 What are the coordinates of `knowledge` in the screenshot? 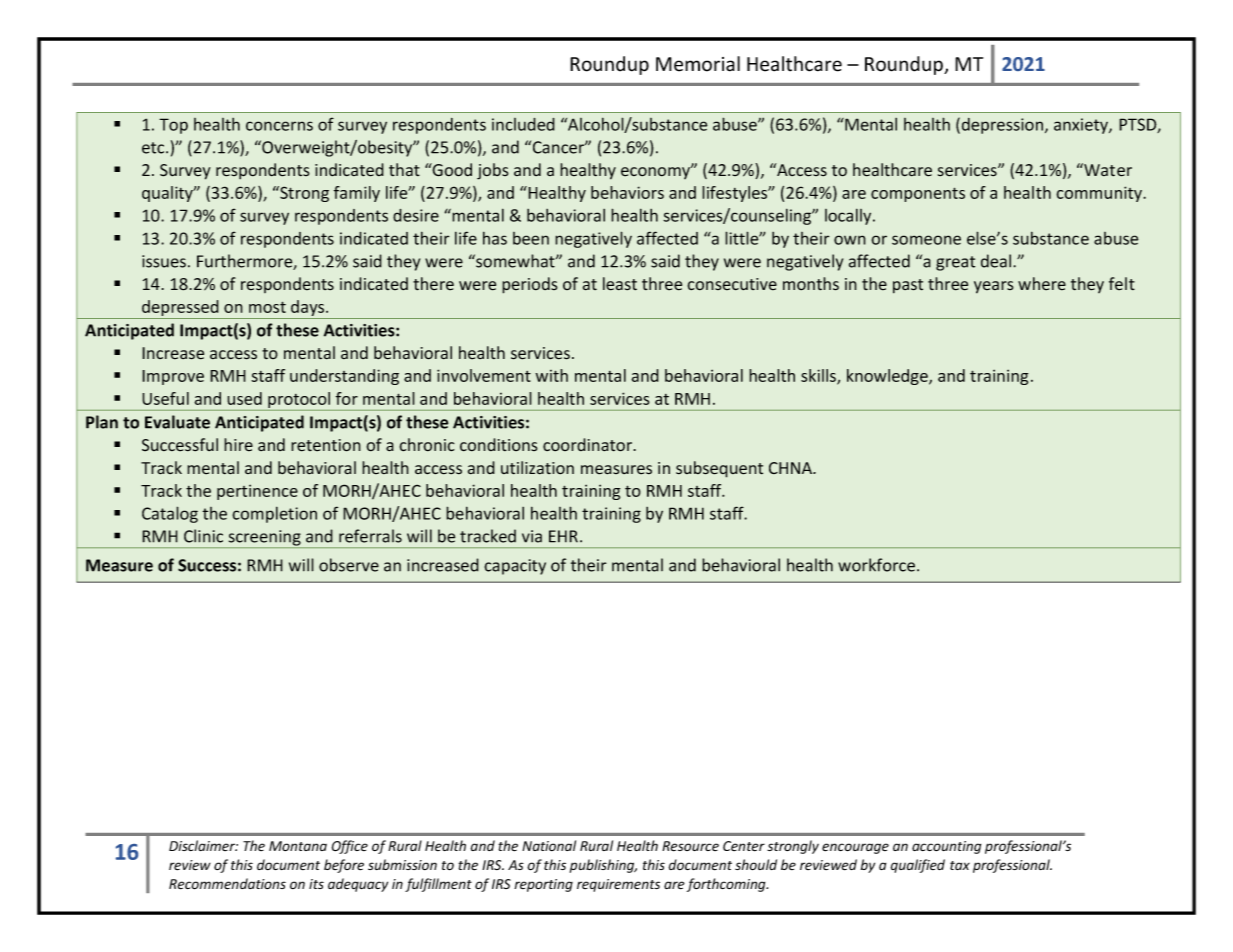 It's located at (888, 377).
